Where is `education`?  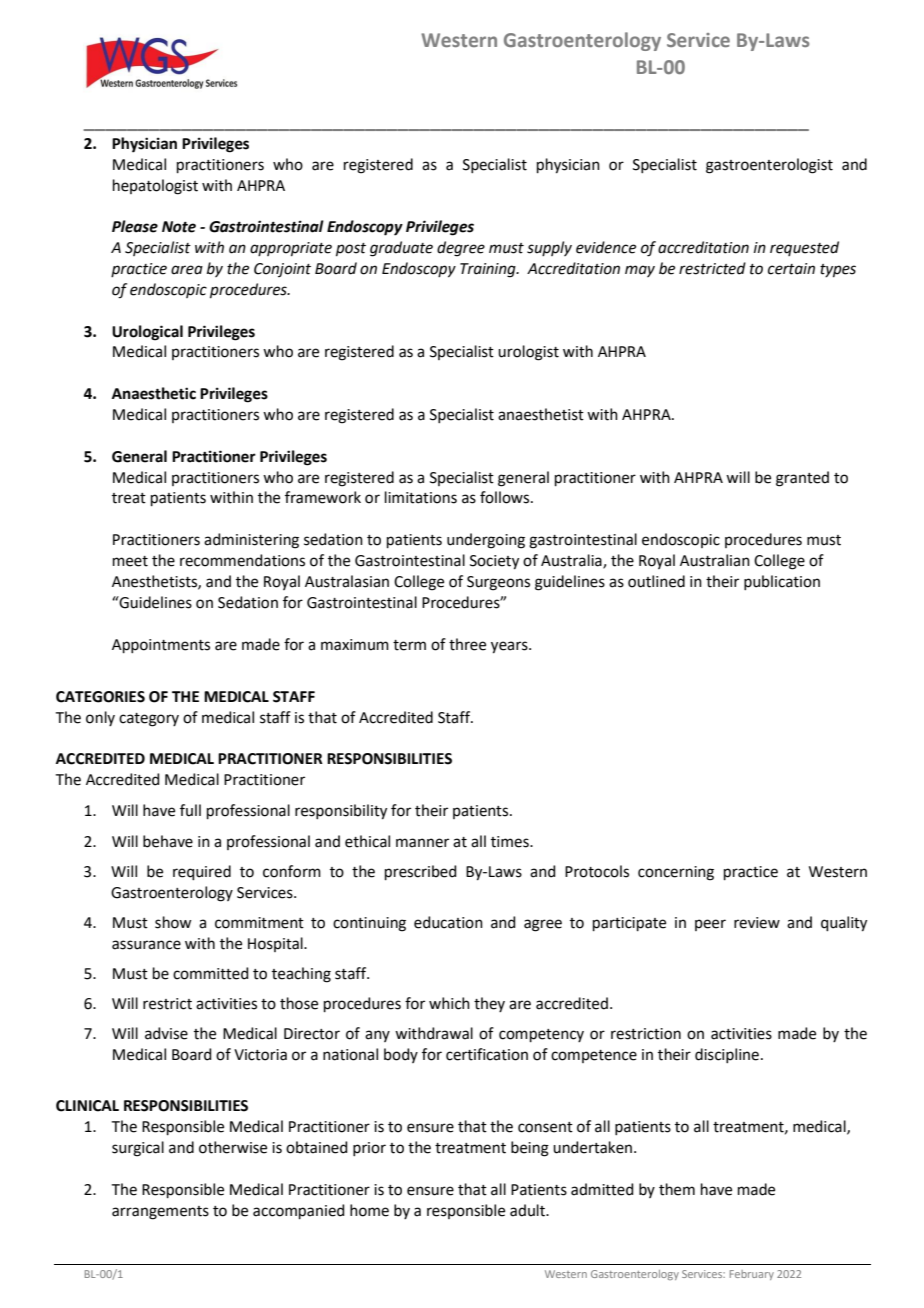
education is located at coordinates (448, 922).
